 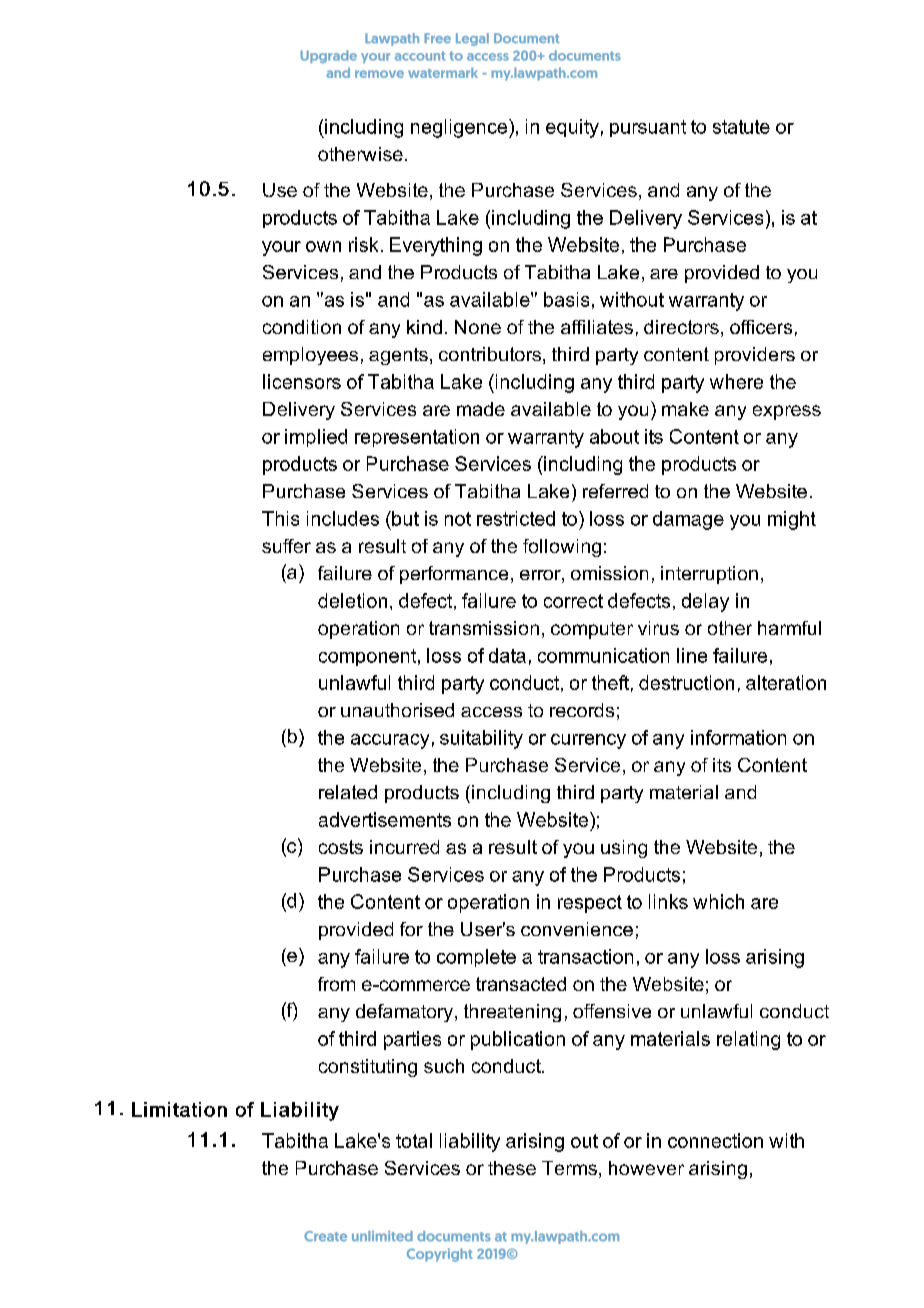 What do you see at coordinates (741, 127) in the screenshot?
I see `statute` at bounding box center [741, 127].
